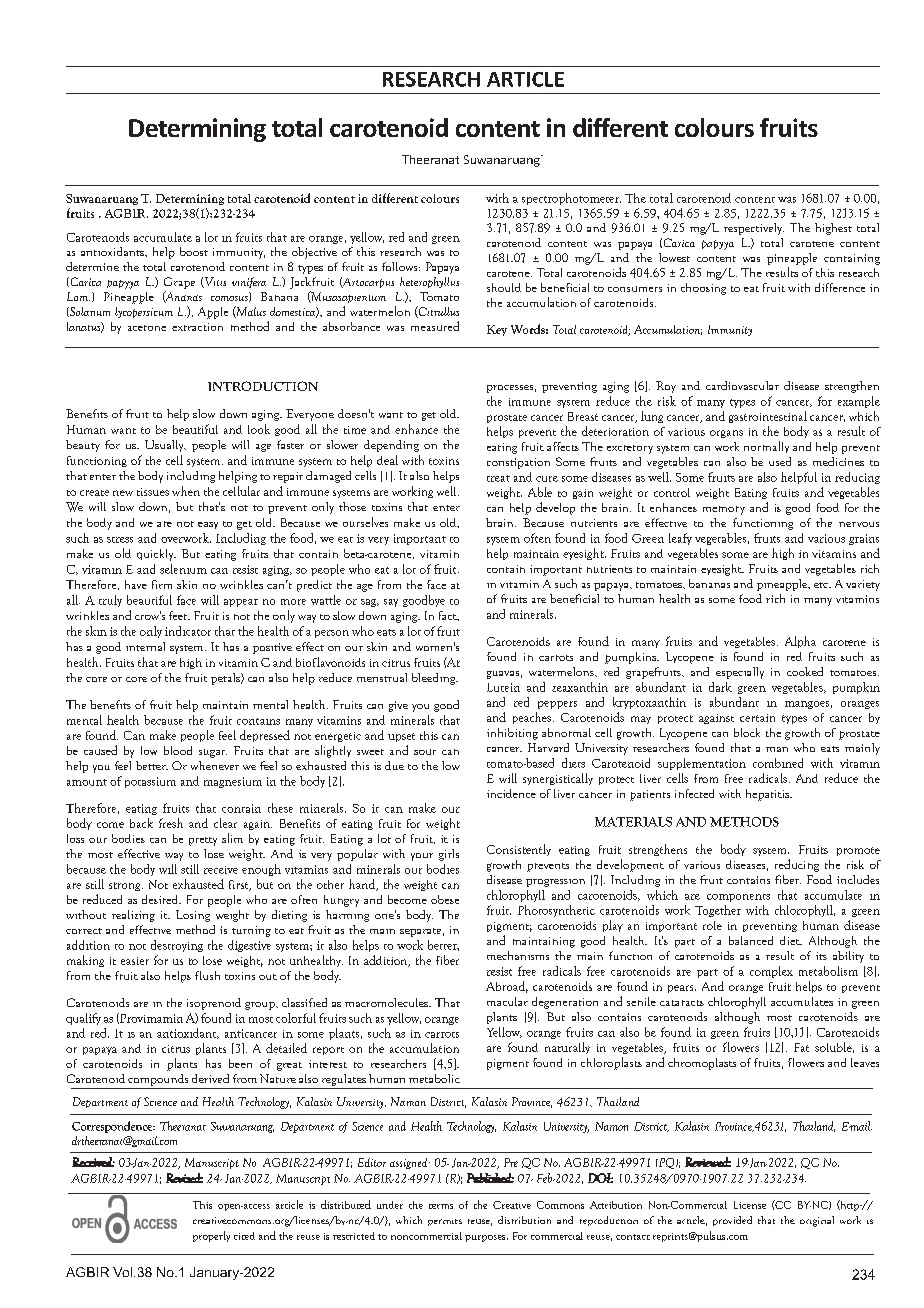 The width and height of the screenshot is (924, 1308). What do you see at coordinates (178, 750) in the screenshot?
I see `blood` at bounding box center [178, 750].
